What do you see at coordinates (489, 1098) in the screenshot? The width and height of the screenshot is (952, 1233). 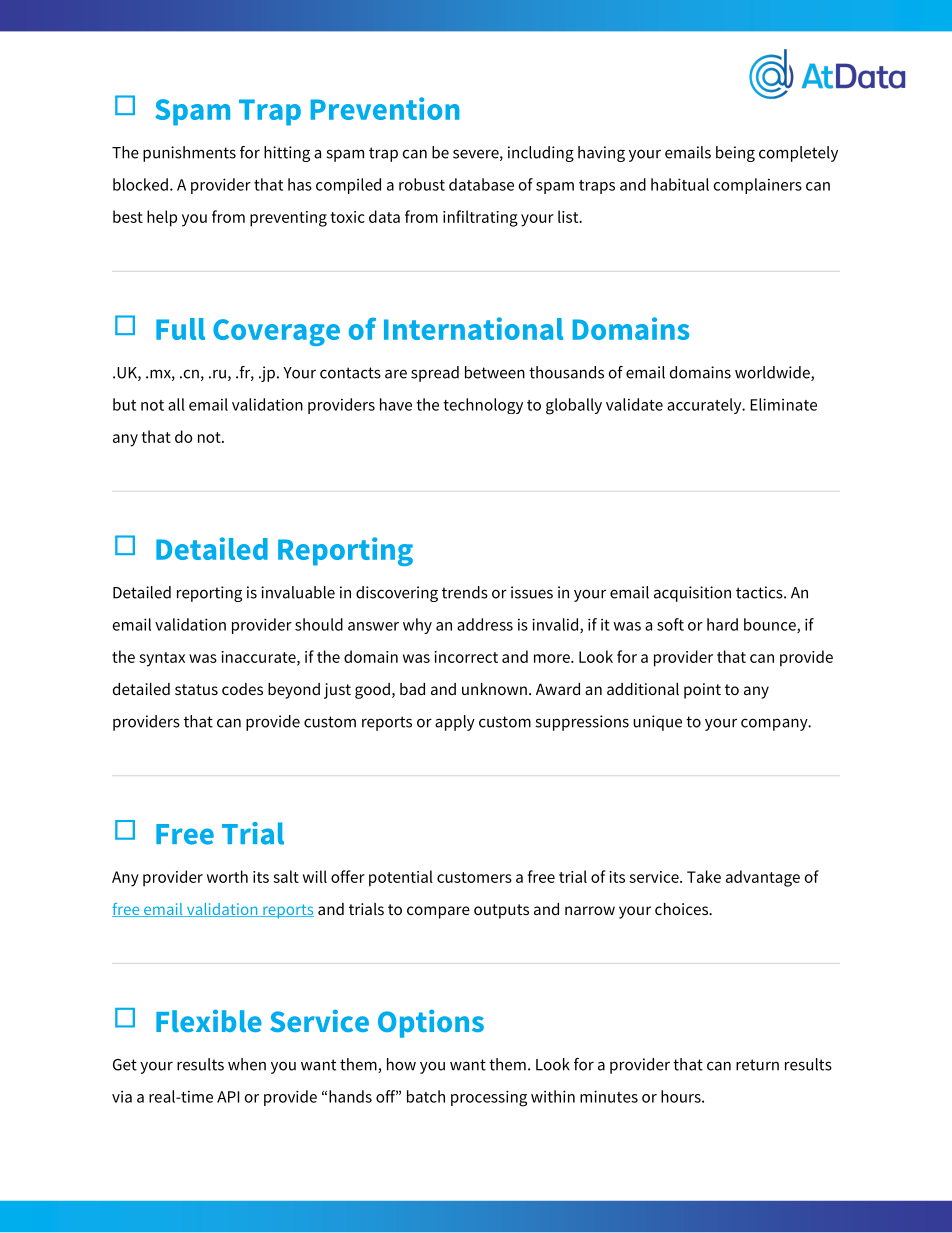 I see `processing` at bounding box center [489, 1098].
